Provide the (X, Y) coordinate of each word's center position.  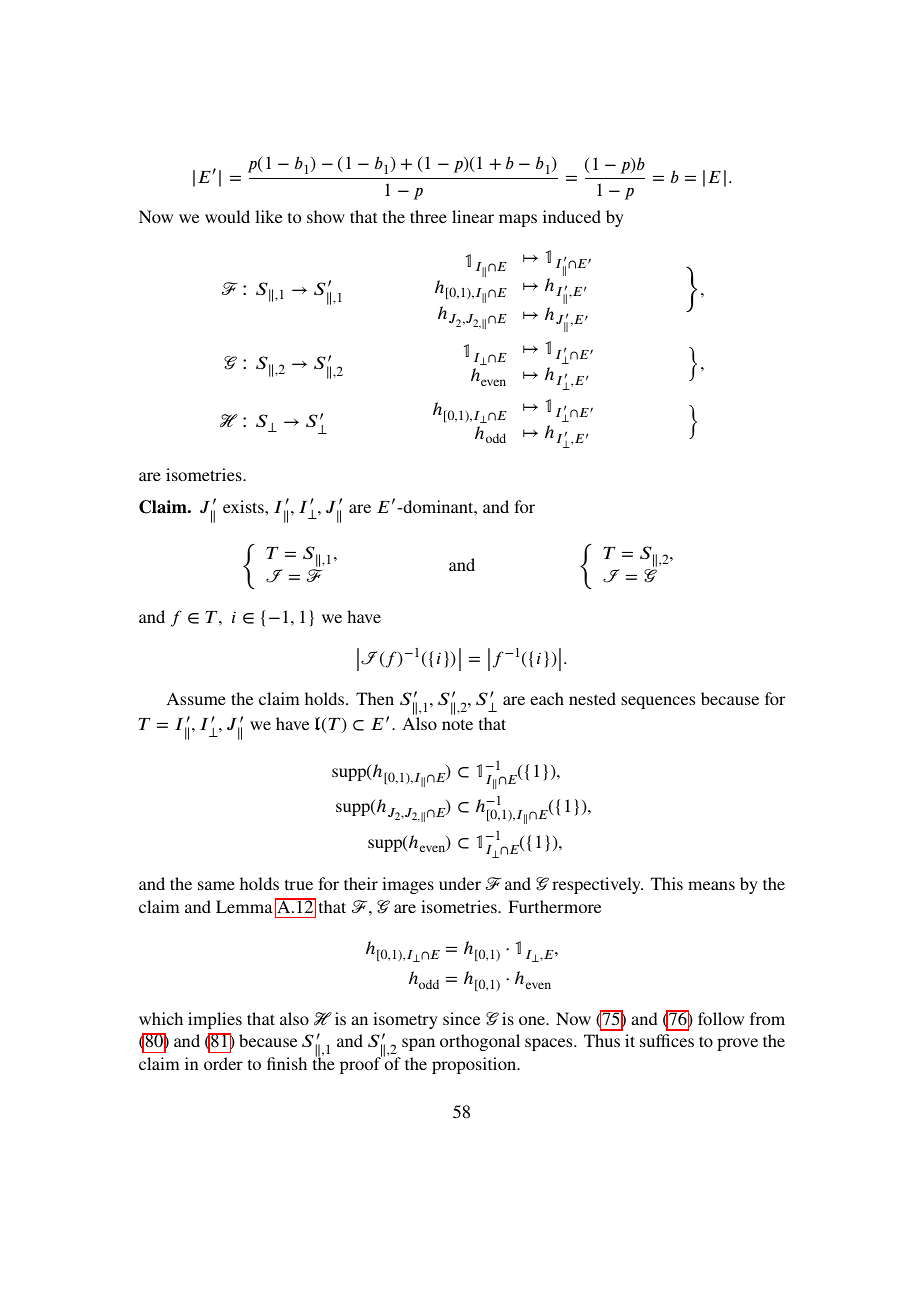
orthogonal (480, 1042)
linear (473, 216)
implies (215, 1020)
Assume (196, 698)
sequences (658, 702)
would (227, 216)
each (547, 698)
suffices (667, 1040)
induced (572, 216)
